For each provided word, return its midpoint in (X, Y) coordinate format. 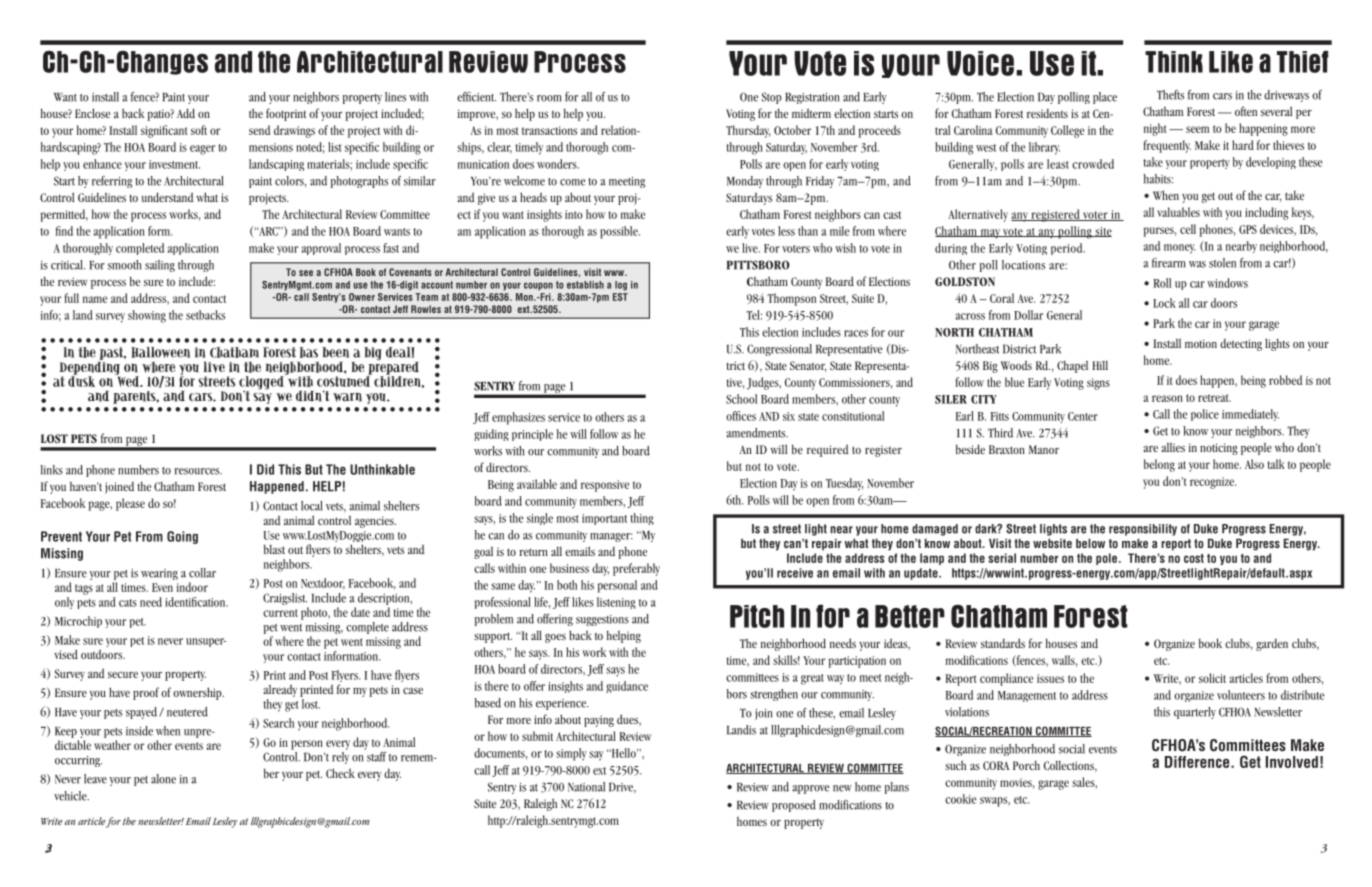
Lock (1164, 303)
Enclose (92, 113)
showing (147, 316)
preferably (636, 569)
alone (163, 779)
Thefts (1170, 95)
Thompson (791, 299)
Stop (772, 98)
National (586, 787)
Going (182, 537)
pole (1108, 559)
